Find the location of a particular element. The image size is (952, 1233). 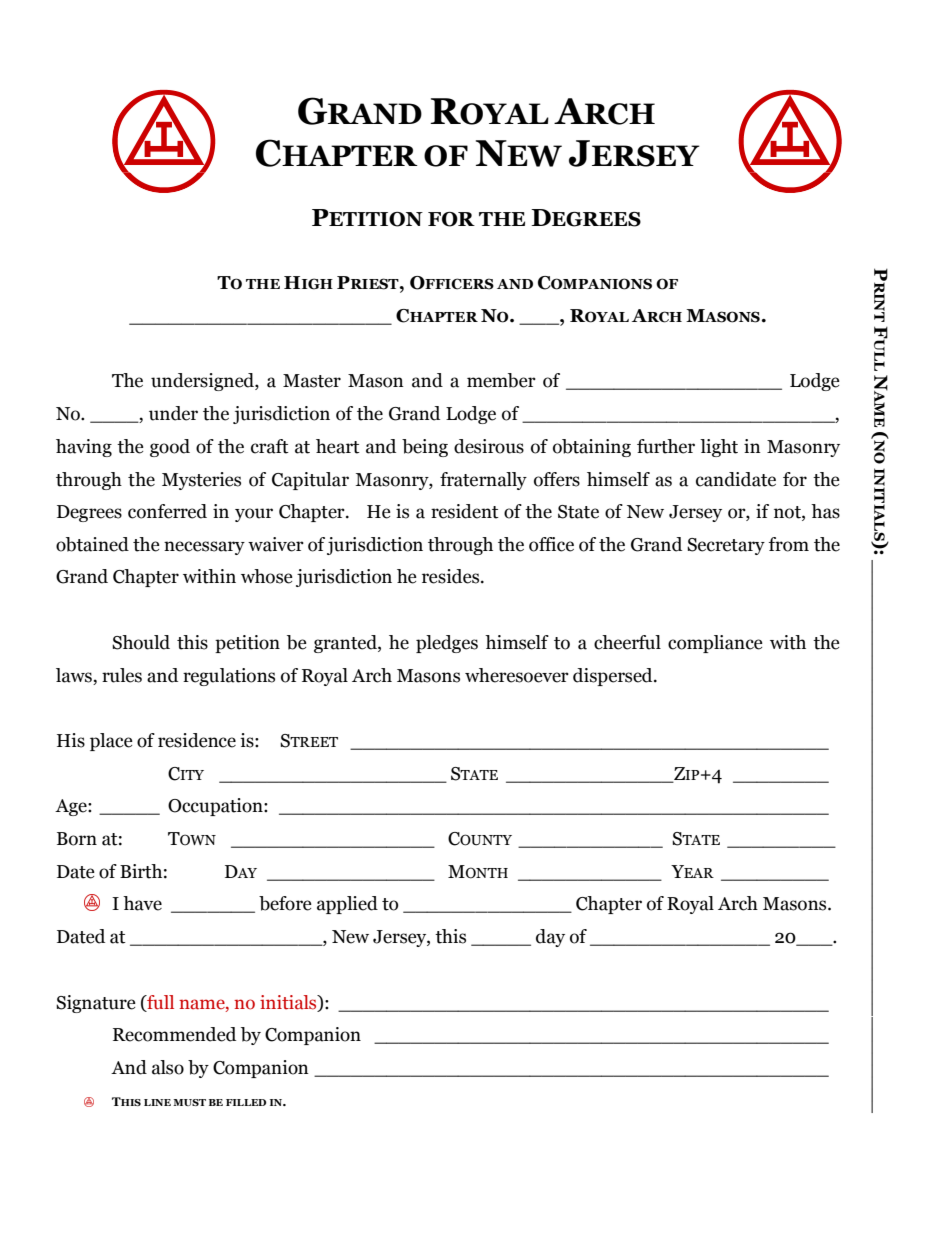

pledges is located at coordinates (447, 644).
